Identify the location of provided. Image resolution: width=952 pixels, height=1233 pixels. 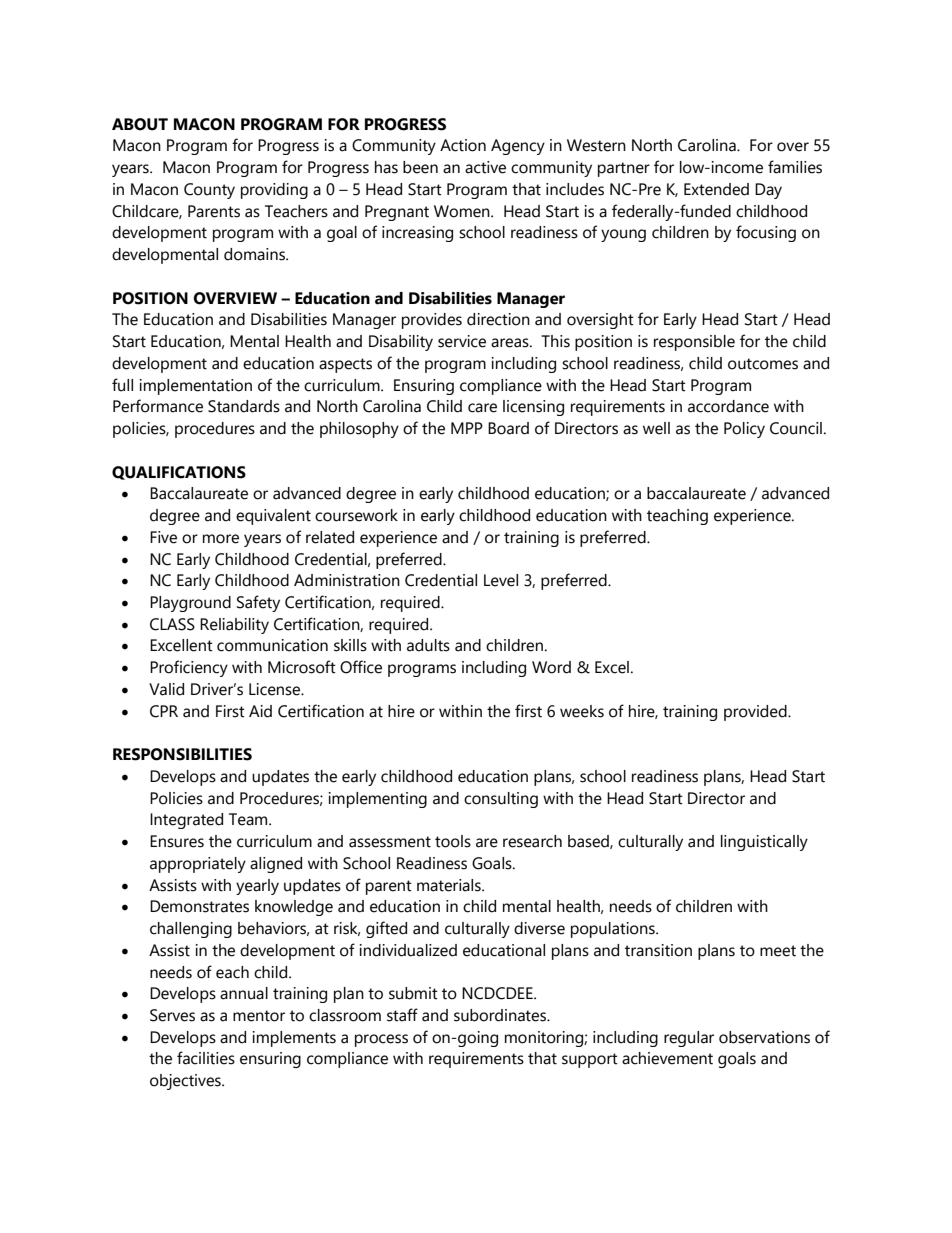
(756, 713).
